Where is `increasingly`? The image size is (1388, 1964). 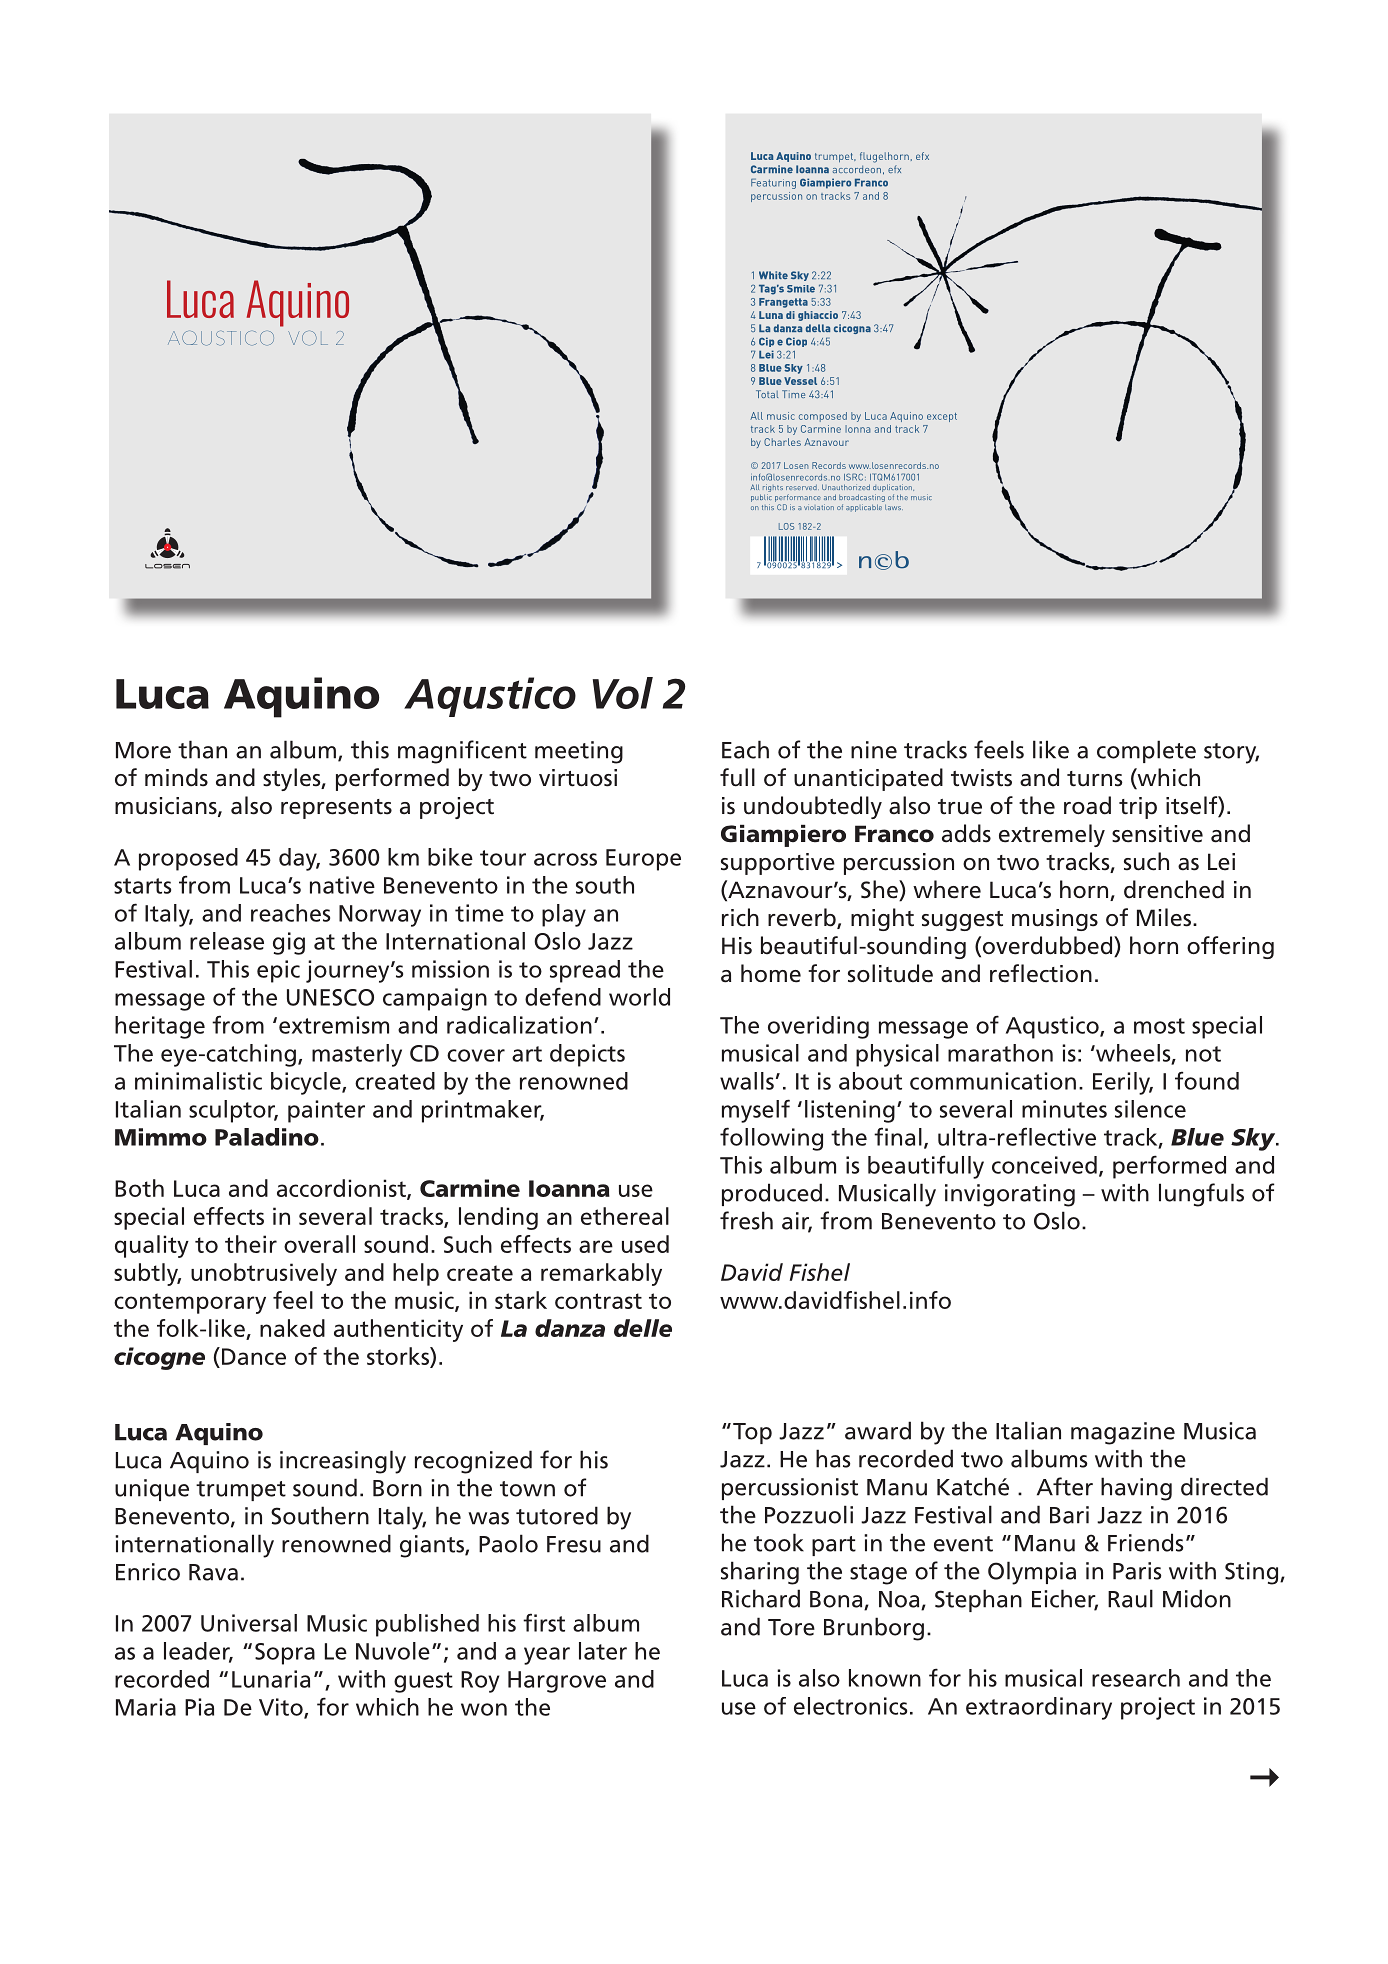 increasingly is located at coordinates (343, 1462).
